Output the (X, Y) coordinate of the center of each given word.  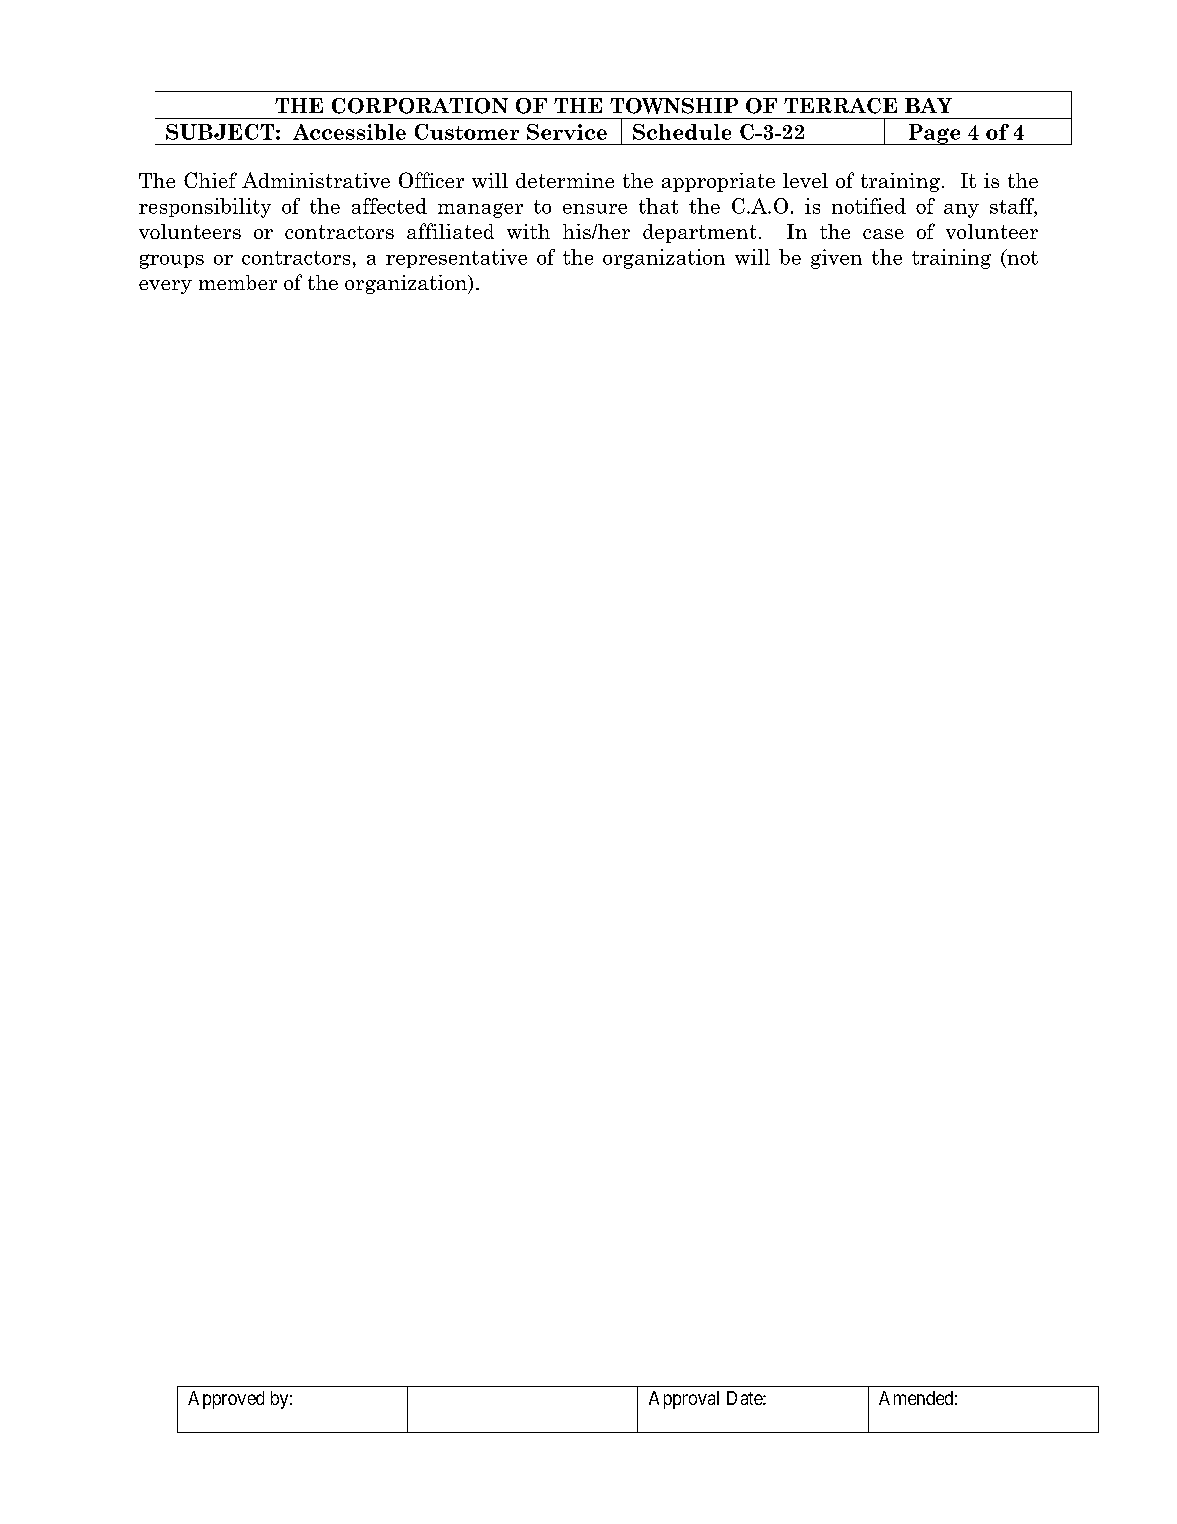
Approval (684, 1400)
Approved (226, 1400)
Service (567, 132)
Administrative (316, 180)
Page (934, 134)
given (836, 259)
